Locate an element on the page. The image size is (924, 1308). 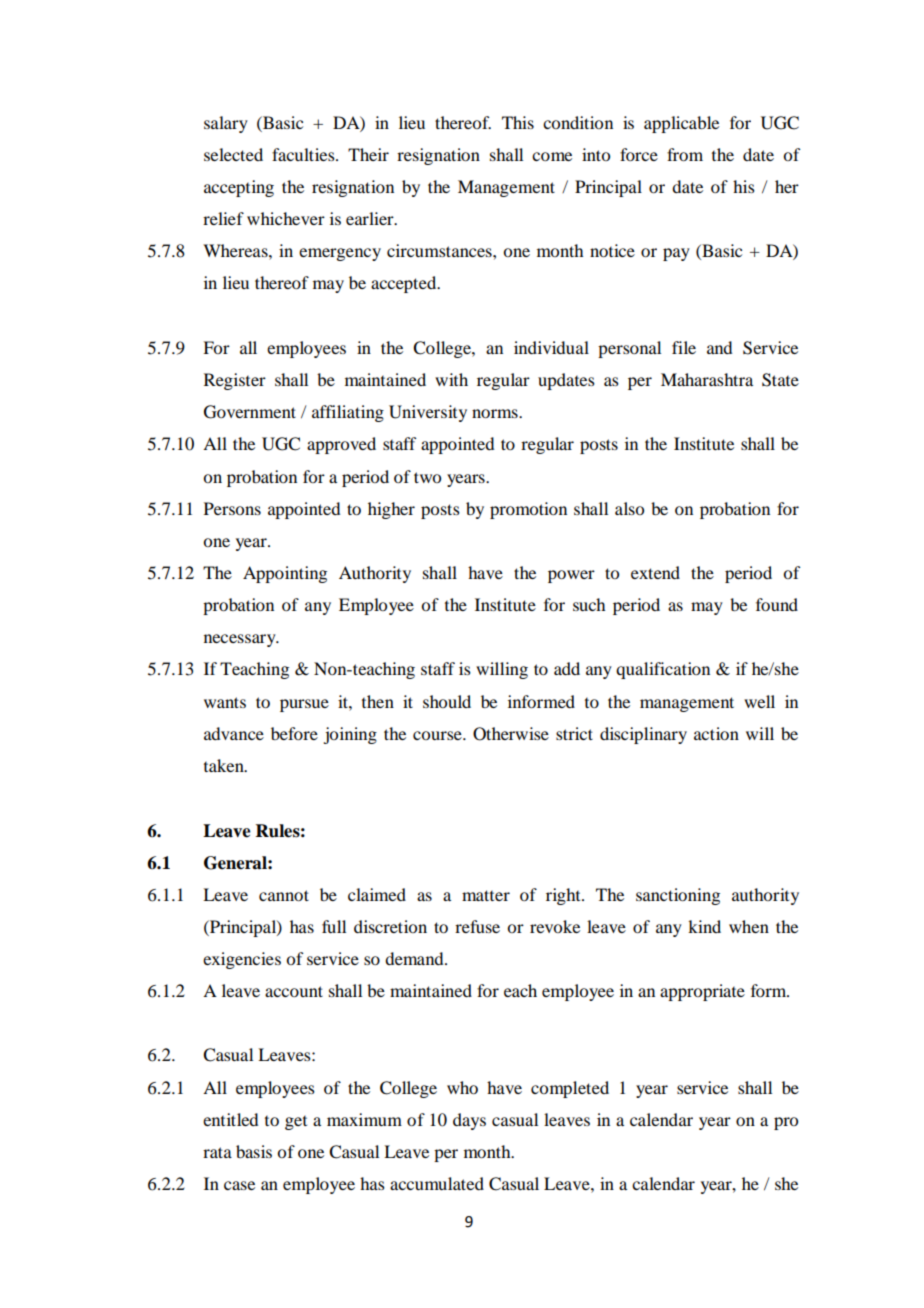
basis is located at coordinates (254, 1151).
